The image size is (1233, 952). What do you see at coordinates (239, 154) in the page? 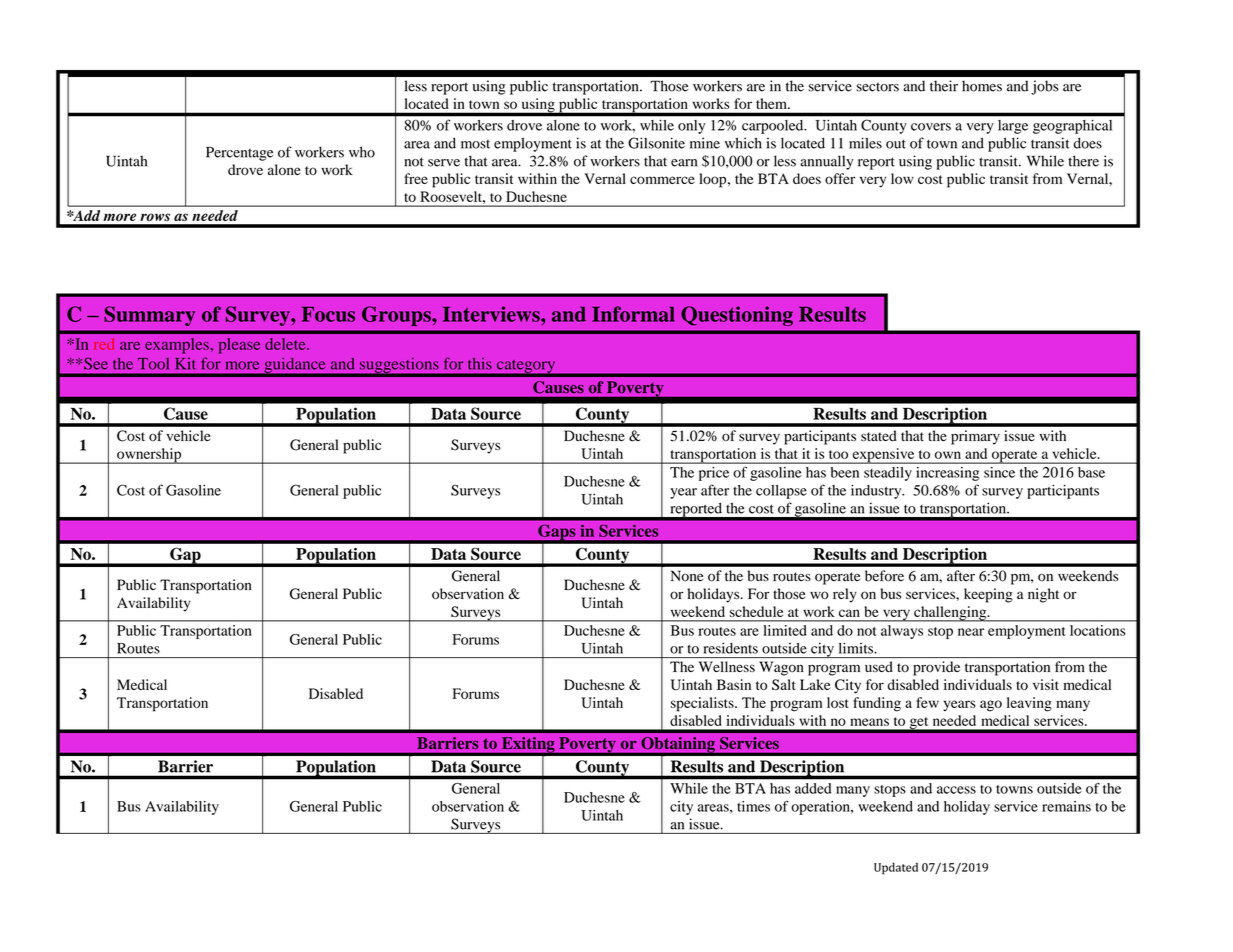
I see `Percentage` at bounding box center [239, 154].
